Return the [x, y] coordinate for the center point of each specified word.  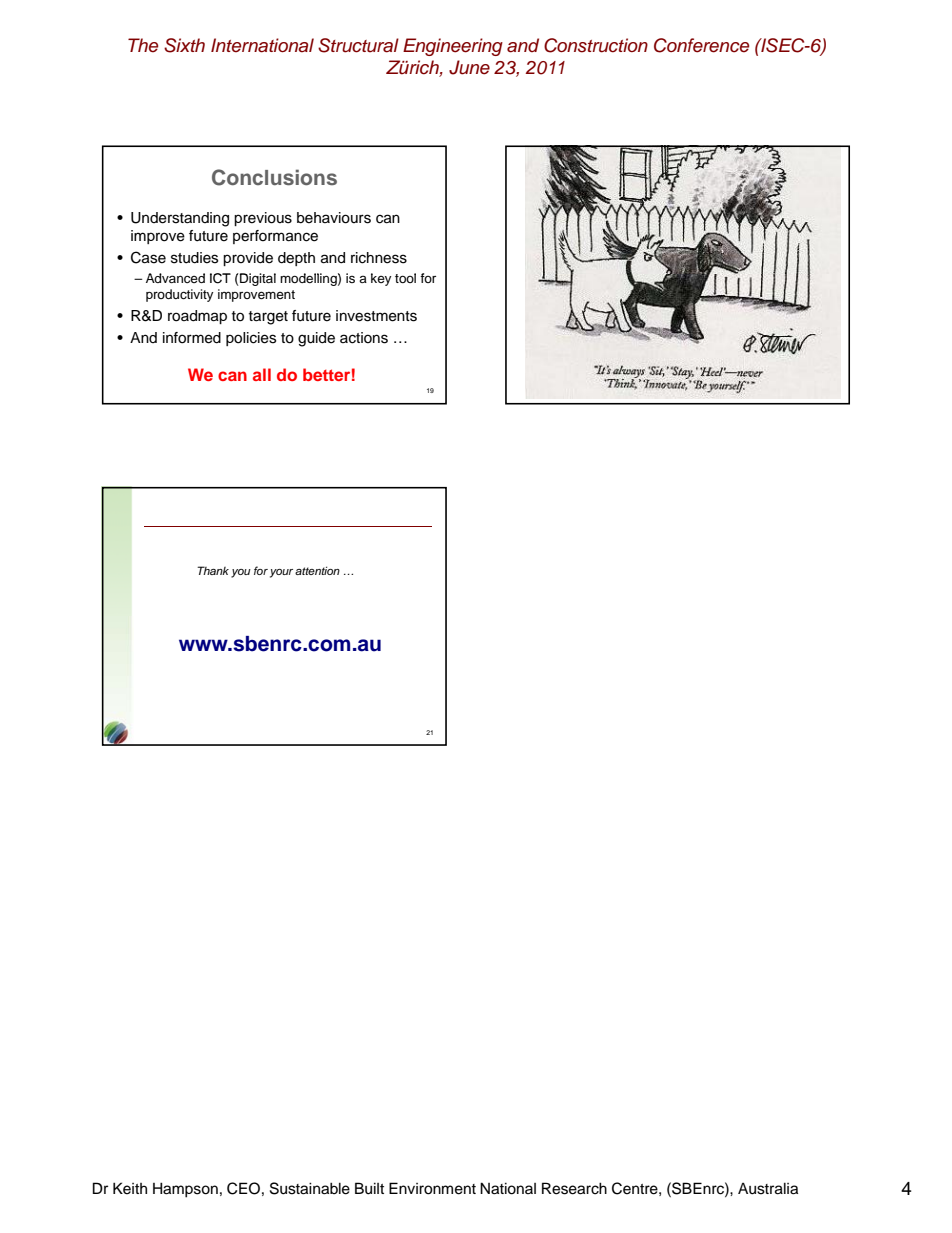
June [469, 67]
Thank [213, 570]
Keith [130, 1188]
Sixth [184, 45]
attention [317, 570]
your [281, 573]
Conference [701, 45]
